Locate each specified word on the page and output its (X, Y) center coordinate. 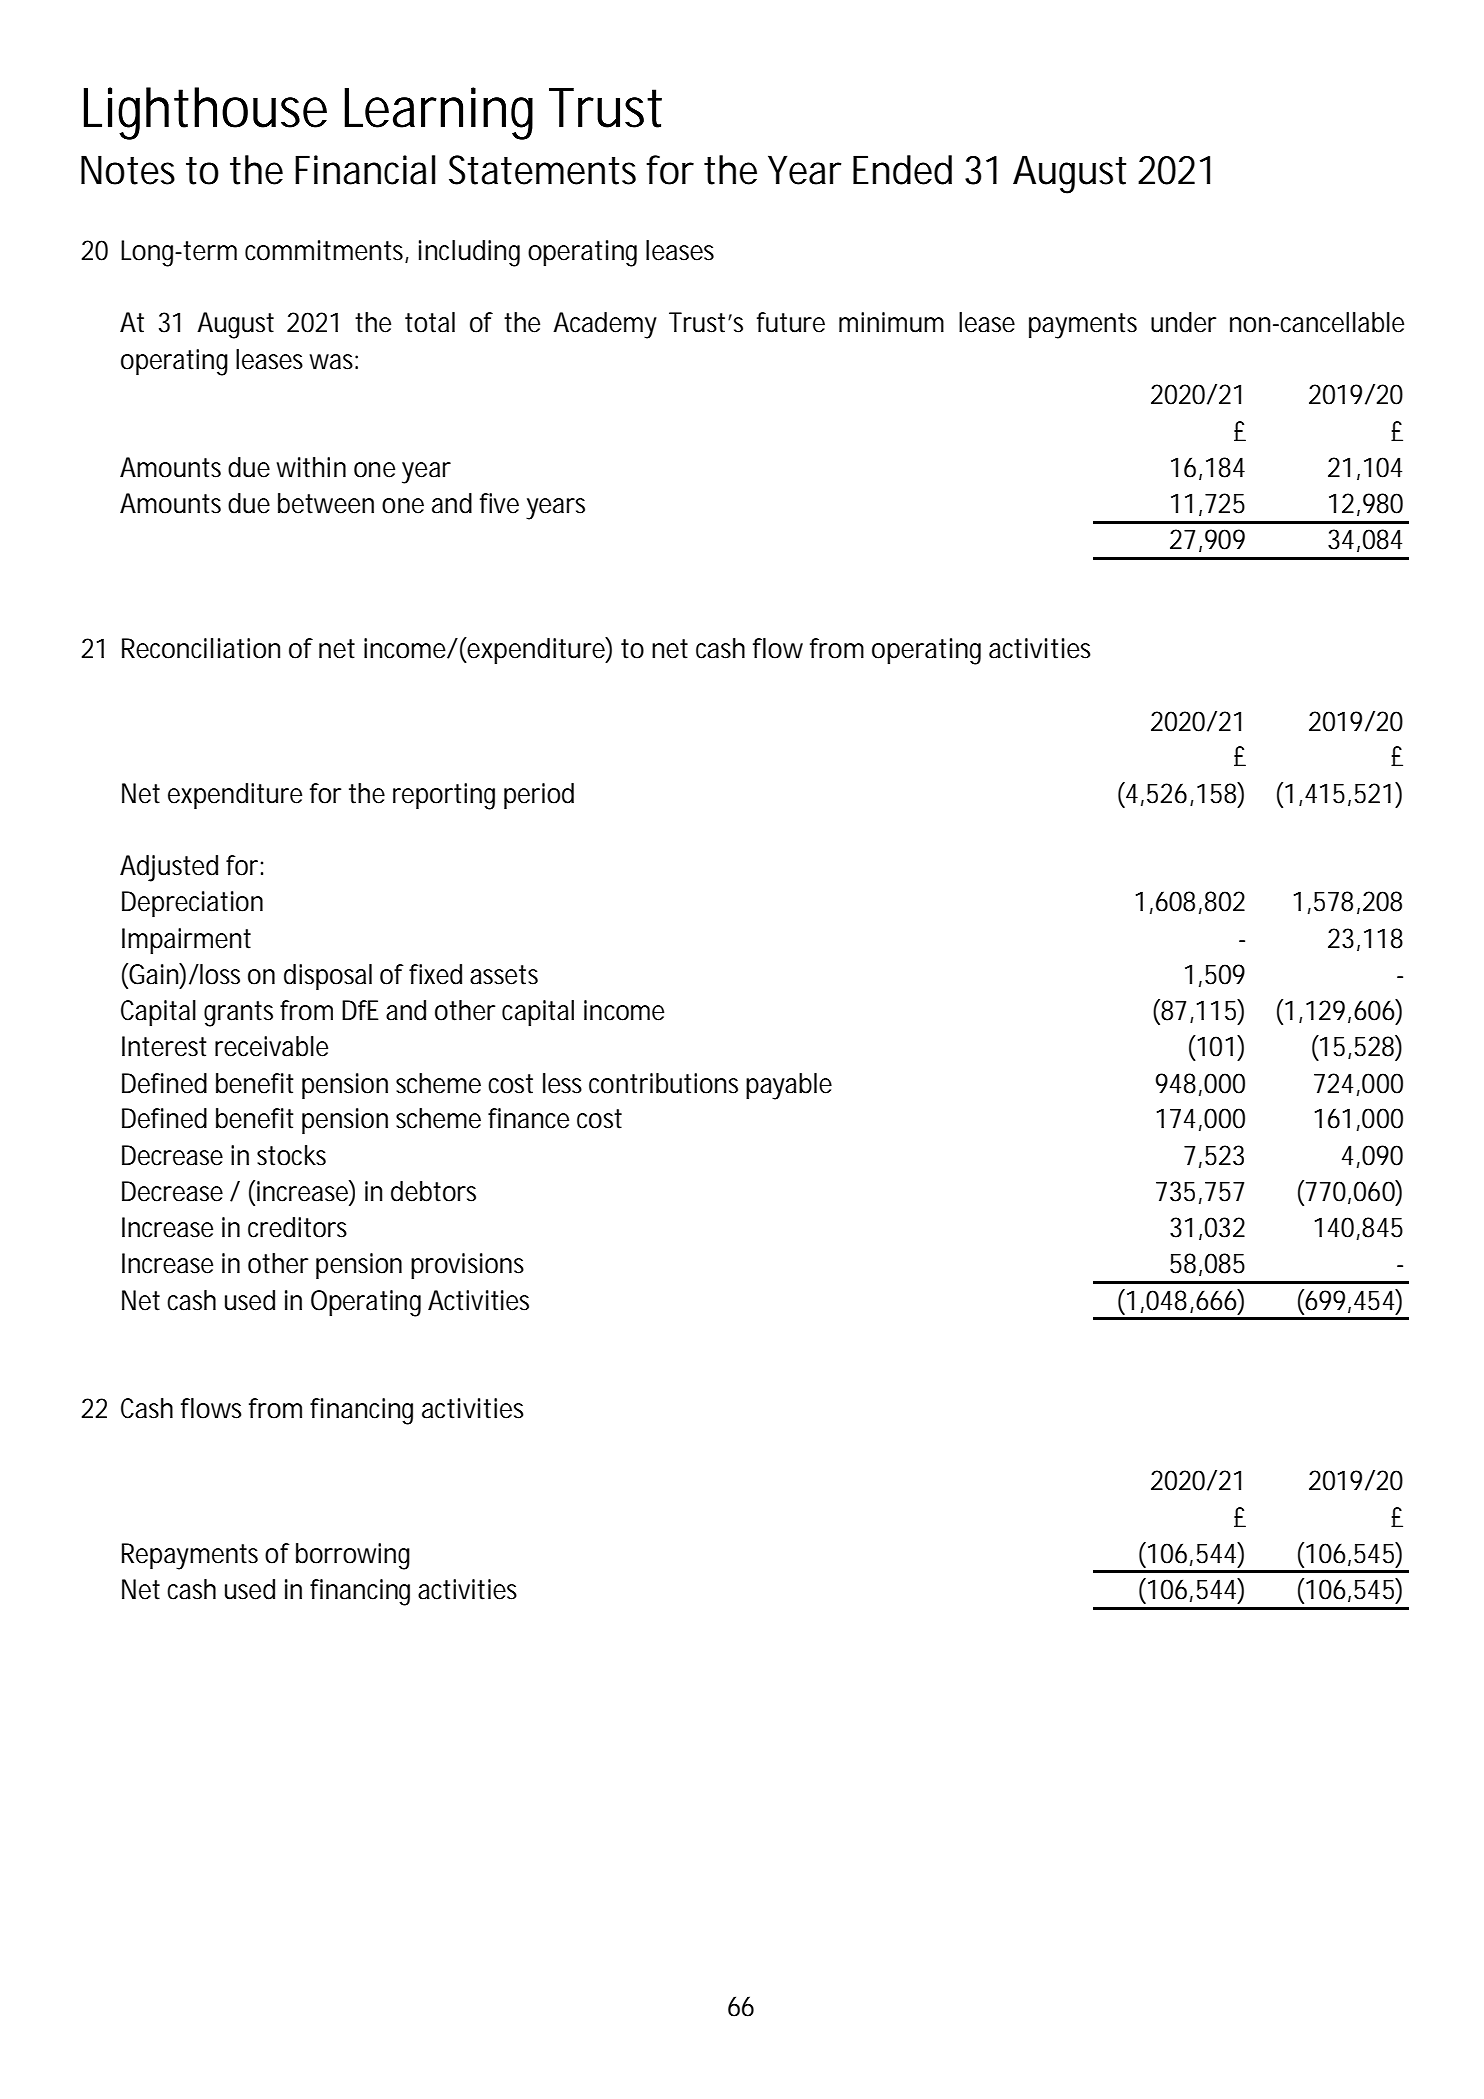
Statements (542, 170)
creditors (297, 1227)
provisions (467, 1266)
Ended (902, 170)
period (539, 796)
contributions (663, 1083)
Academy (605, 325)
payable (789, 1086)
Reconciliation (201, 648)
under (1183, 322)
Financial (365, 170)
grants (238, 1014)
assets (504, 975)
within (311, 467)
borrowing (353, 1556)
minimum (891, 322)
